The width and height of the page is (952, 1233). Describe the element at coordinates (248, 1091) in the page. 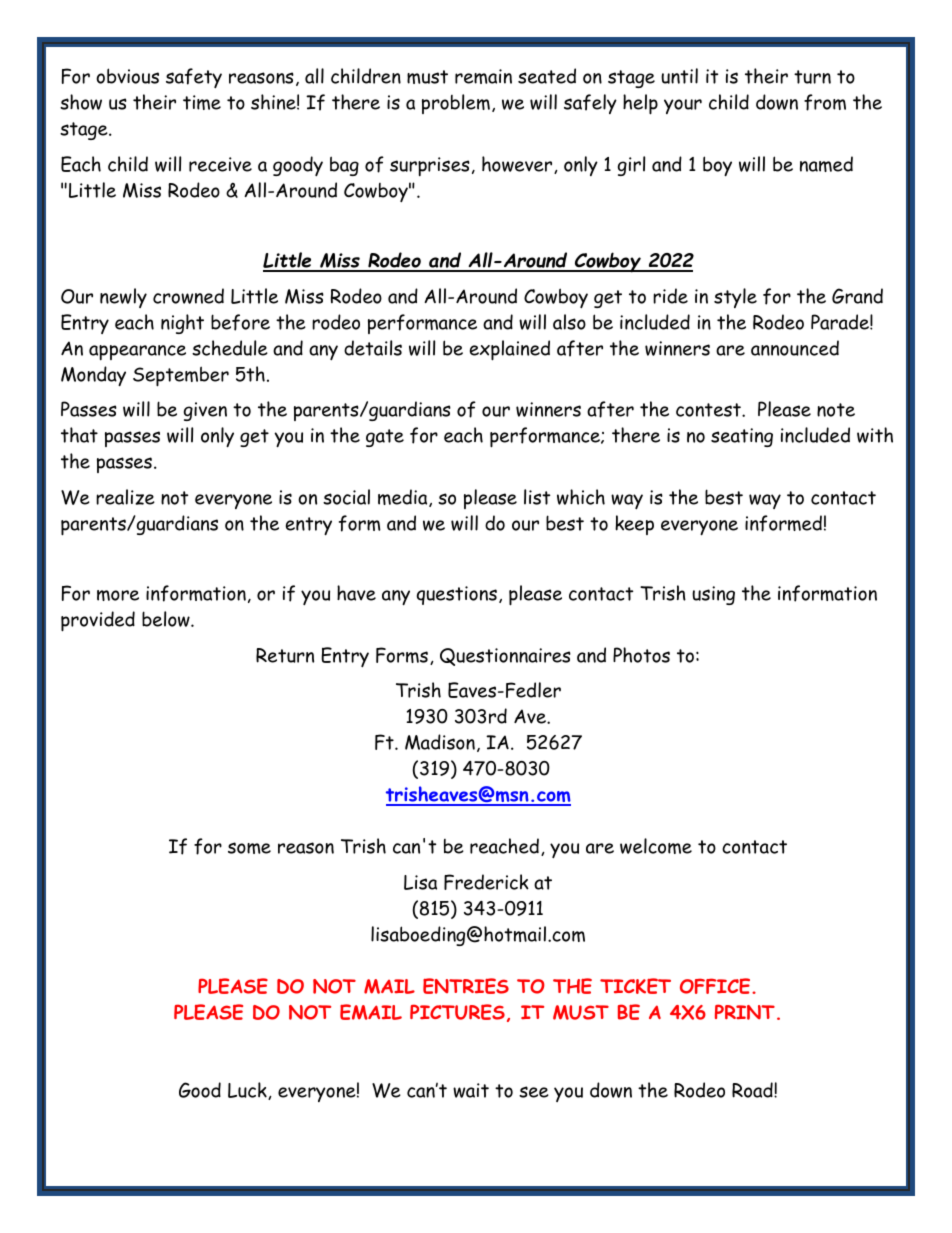

I see `Luck` at that location.
